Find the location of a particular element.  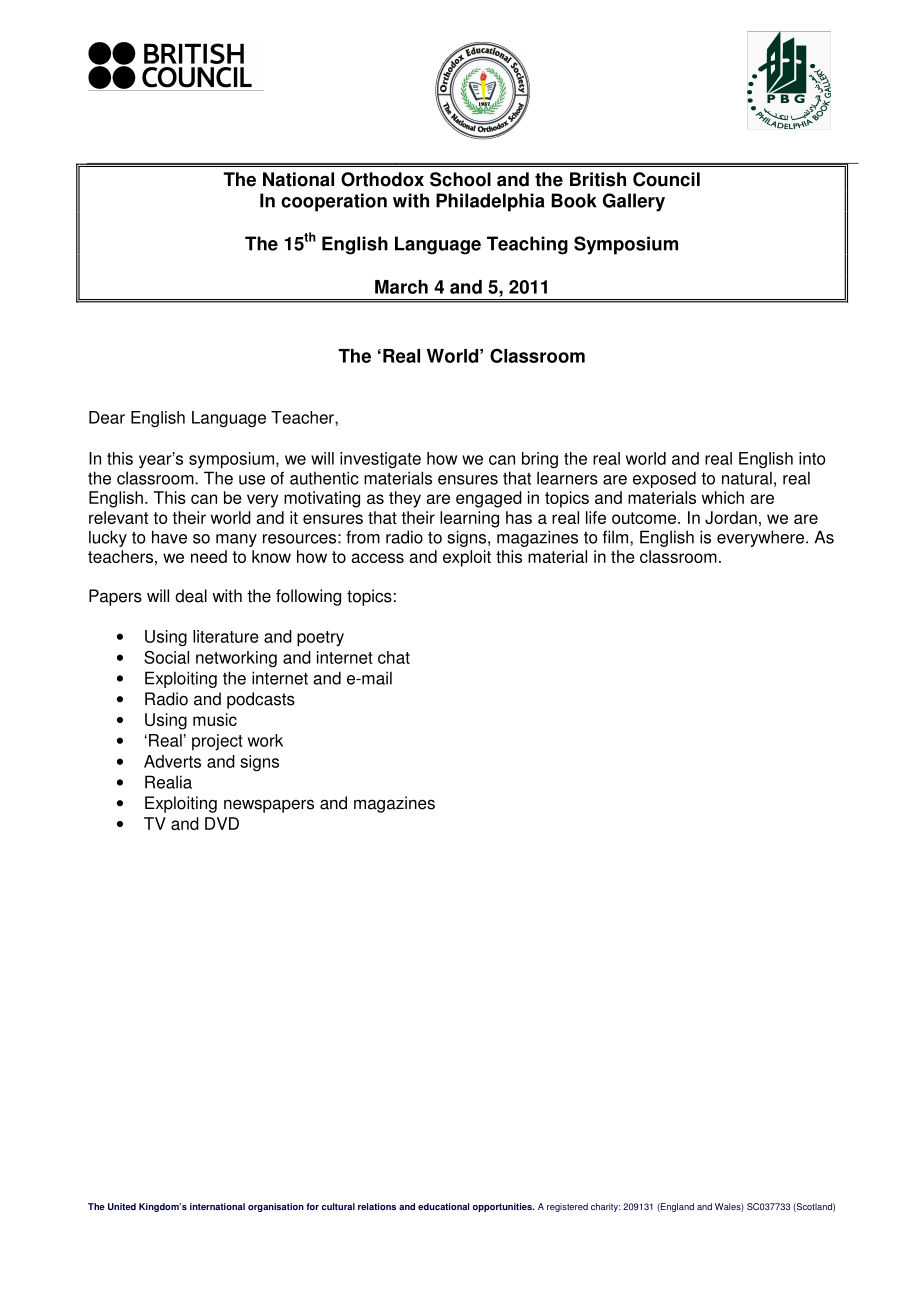

educational is located at coordinates (443, 1206).
